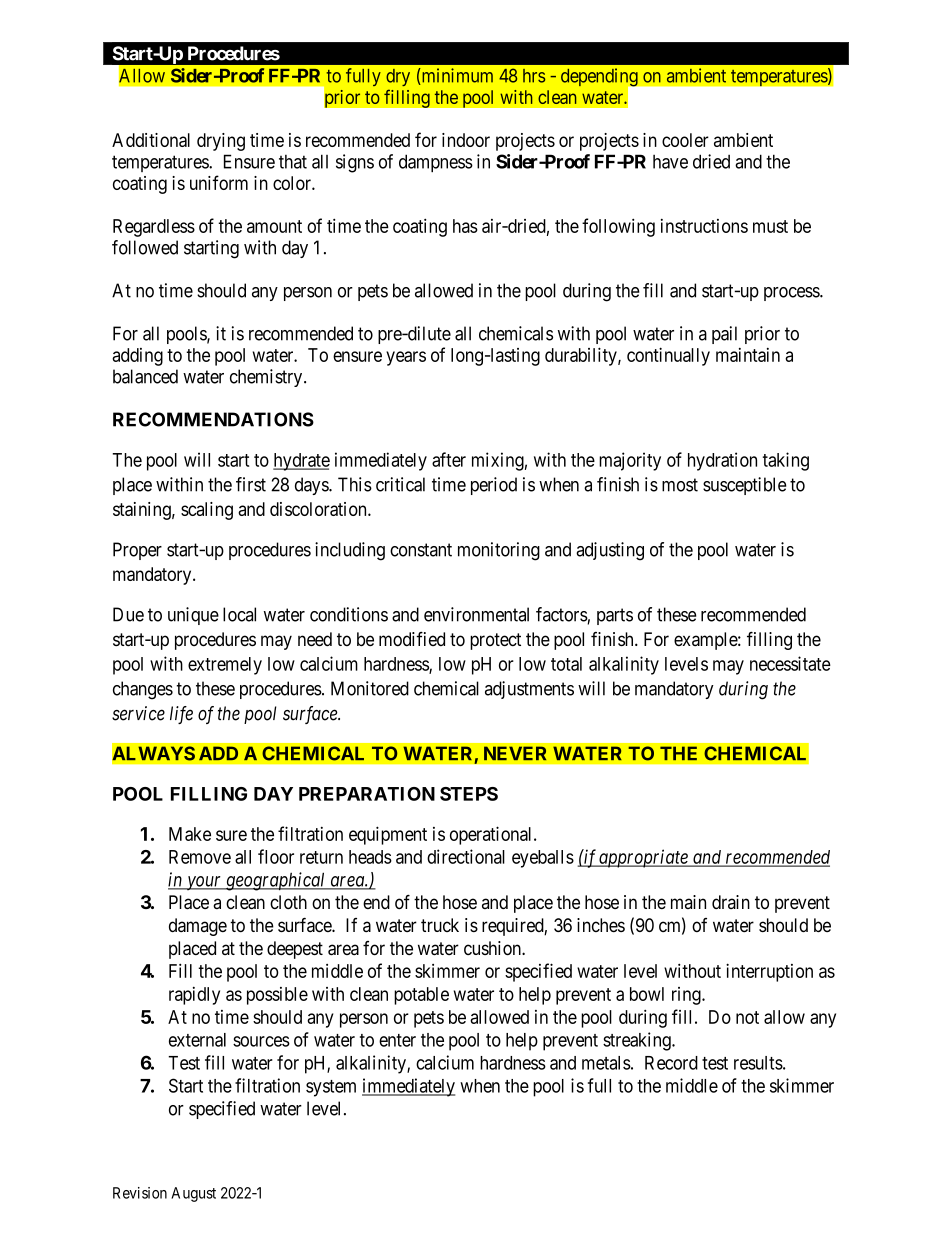 The image size is (952, 1233). What do you see at coordinates (722, 461) in the screenshot?
I see `hydration` at bounding box center [722, 461].
